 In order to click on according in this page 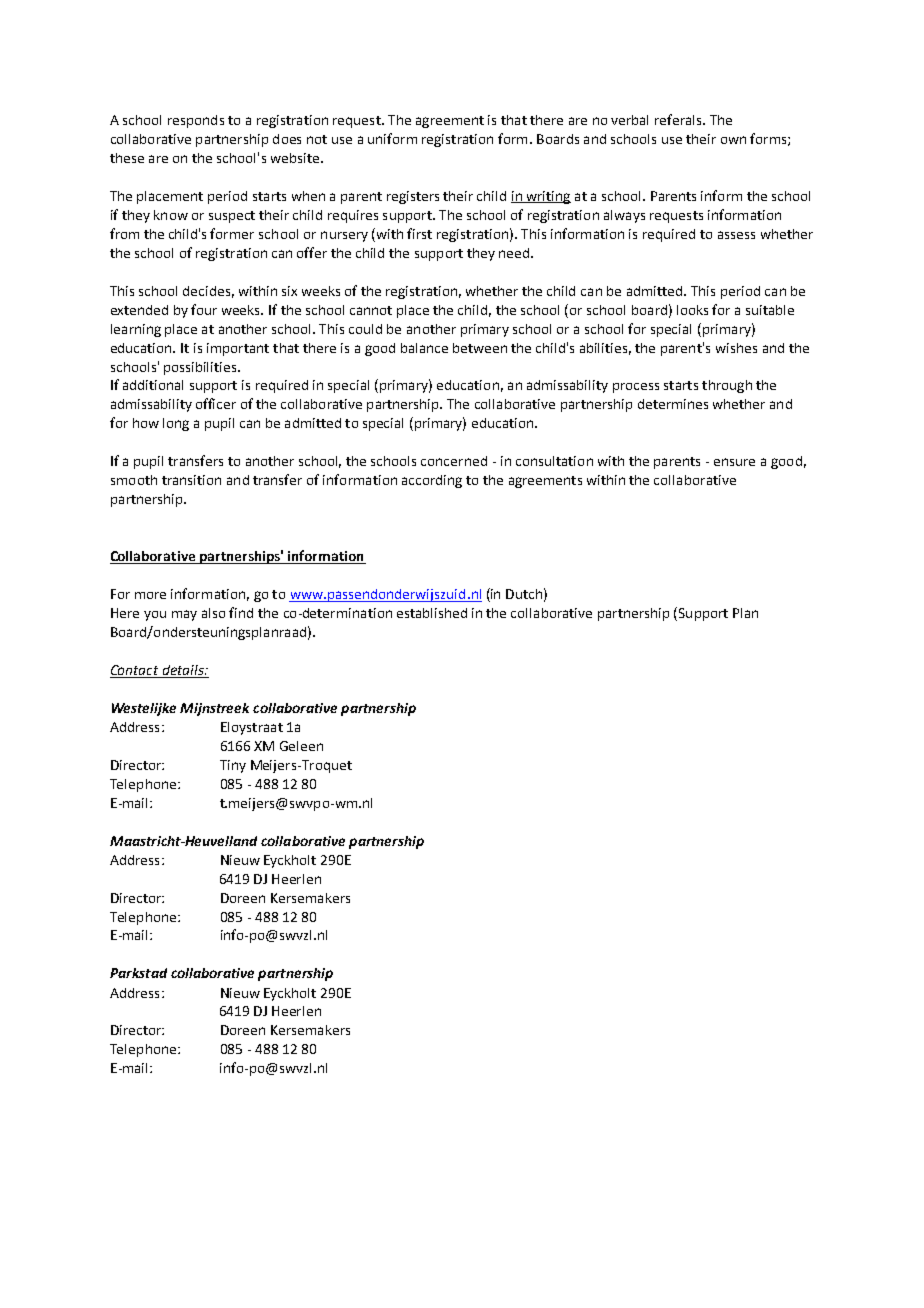, I will do `click(432, 481)`.
